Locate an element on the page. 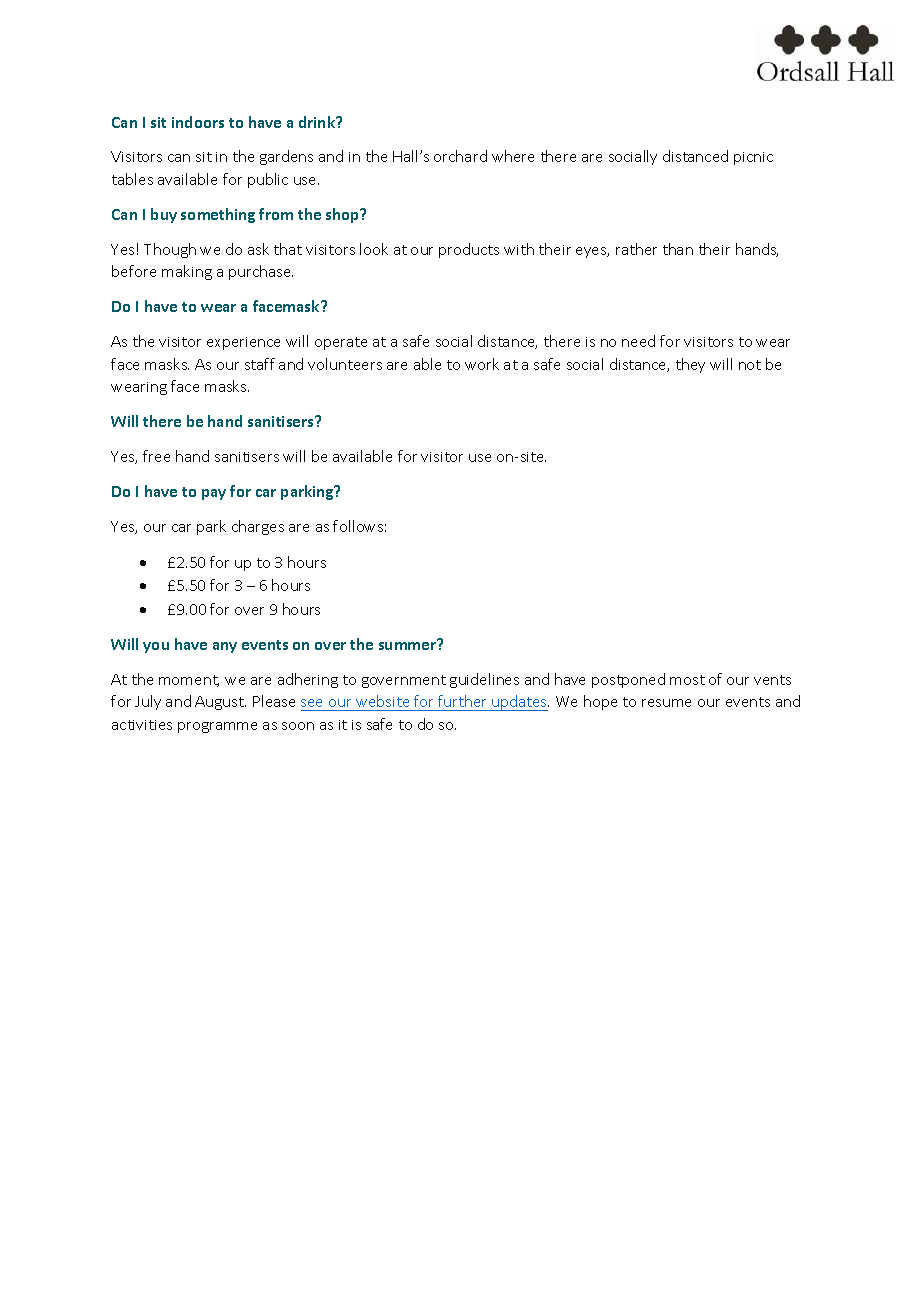 This image has width=924, height=1308. they is located at coordinates (690, 365).
